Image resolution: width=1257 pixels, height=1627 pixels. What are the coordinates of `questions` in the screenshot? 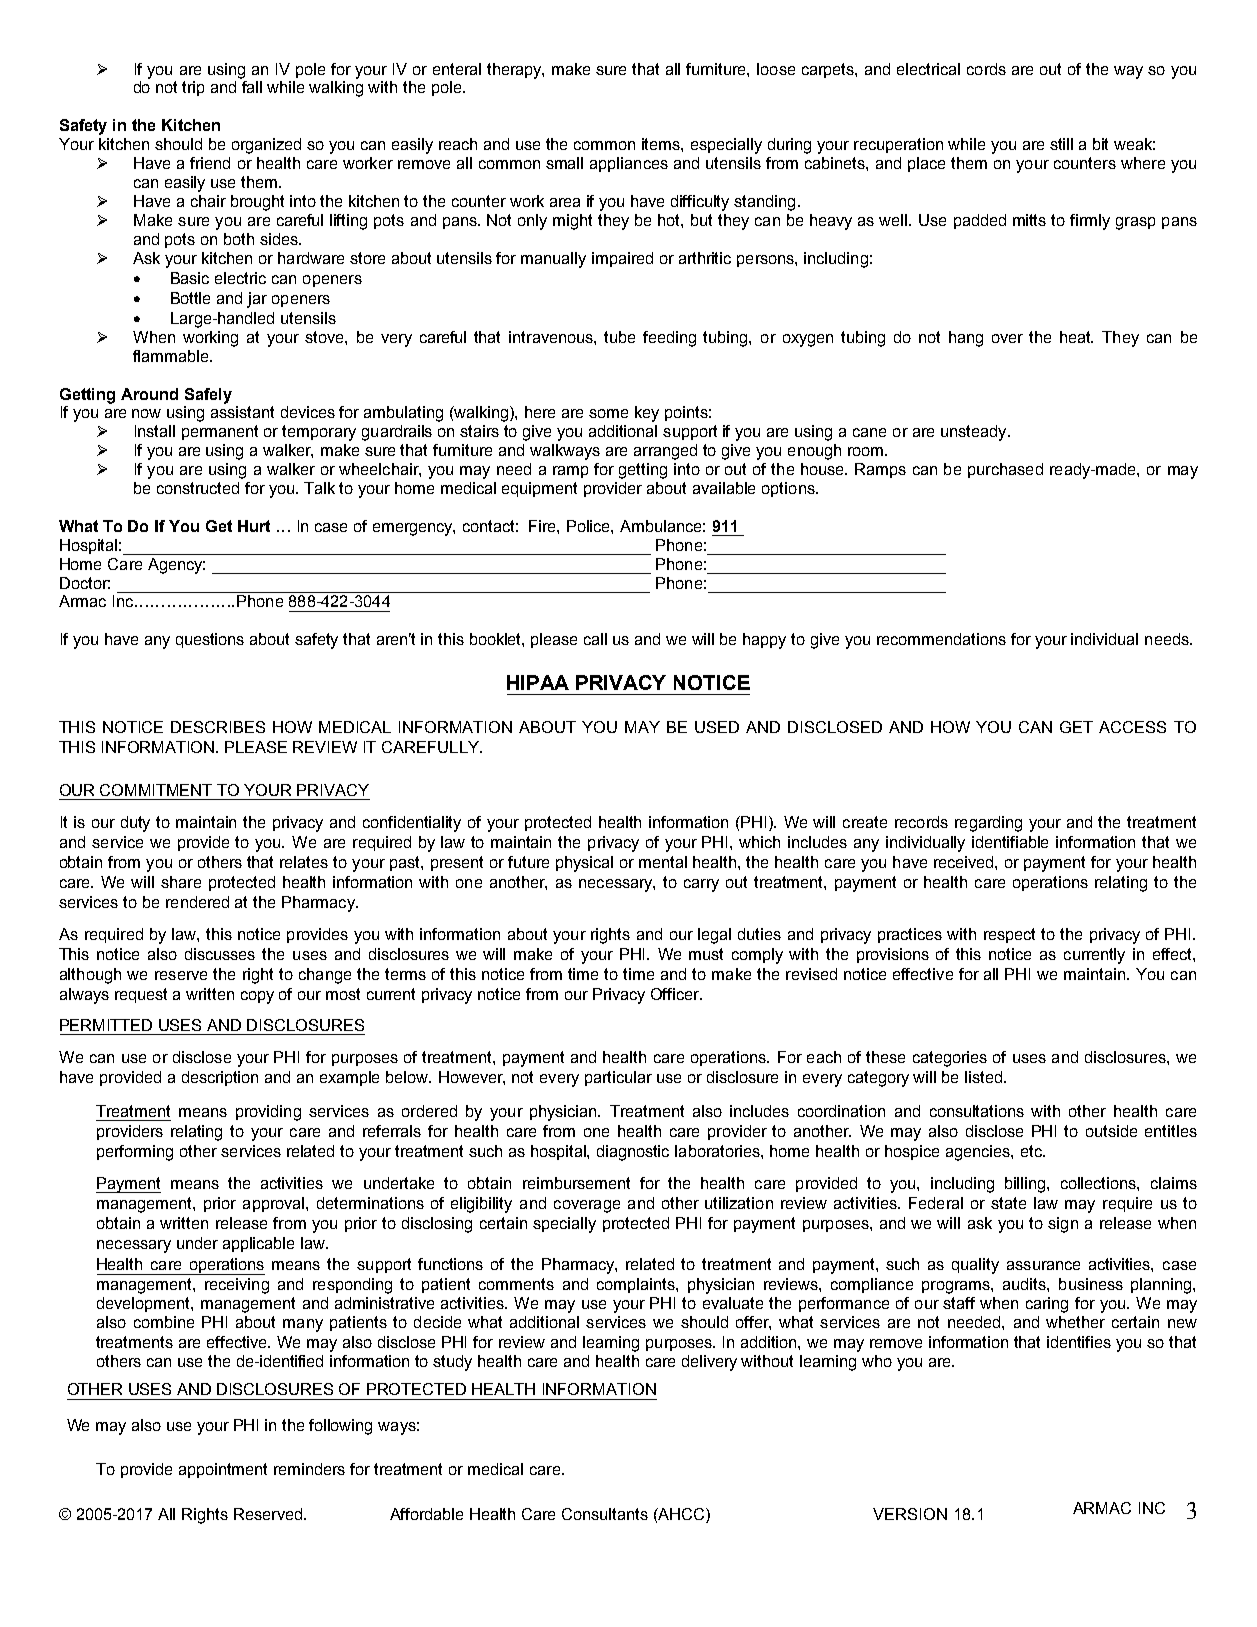 It's located at (210, 640).
